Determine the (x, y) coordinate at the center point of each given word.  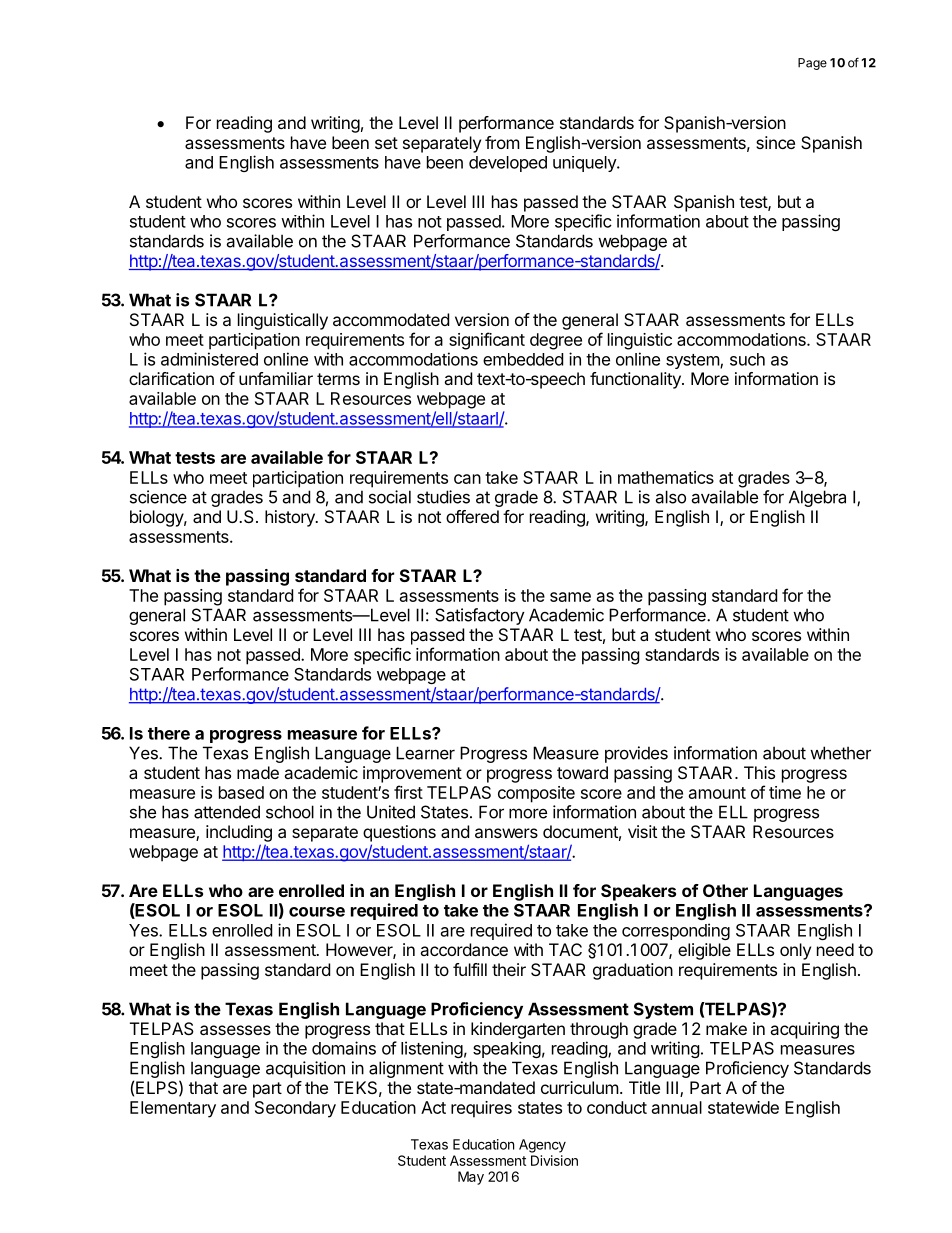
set (386, 143)
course (317, 912)
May (471, 1178)
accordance (464, 949)
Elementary (173, 1109)
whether (840, 753)
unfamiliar (276, 378)
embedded (523, 359)
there (169, 733)
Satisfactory (480, 616)
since (775, 142)
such (747, 359)
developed (508, 164)
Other (725, 890)
